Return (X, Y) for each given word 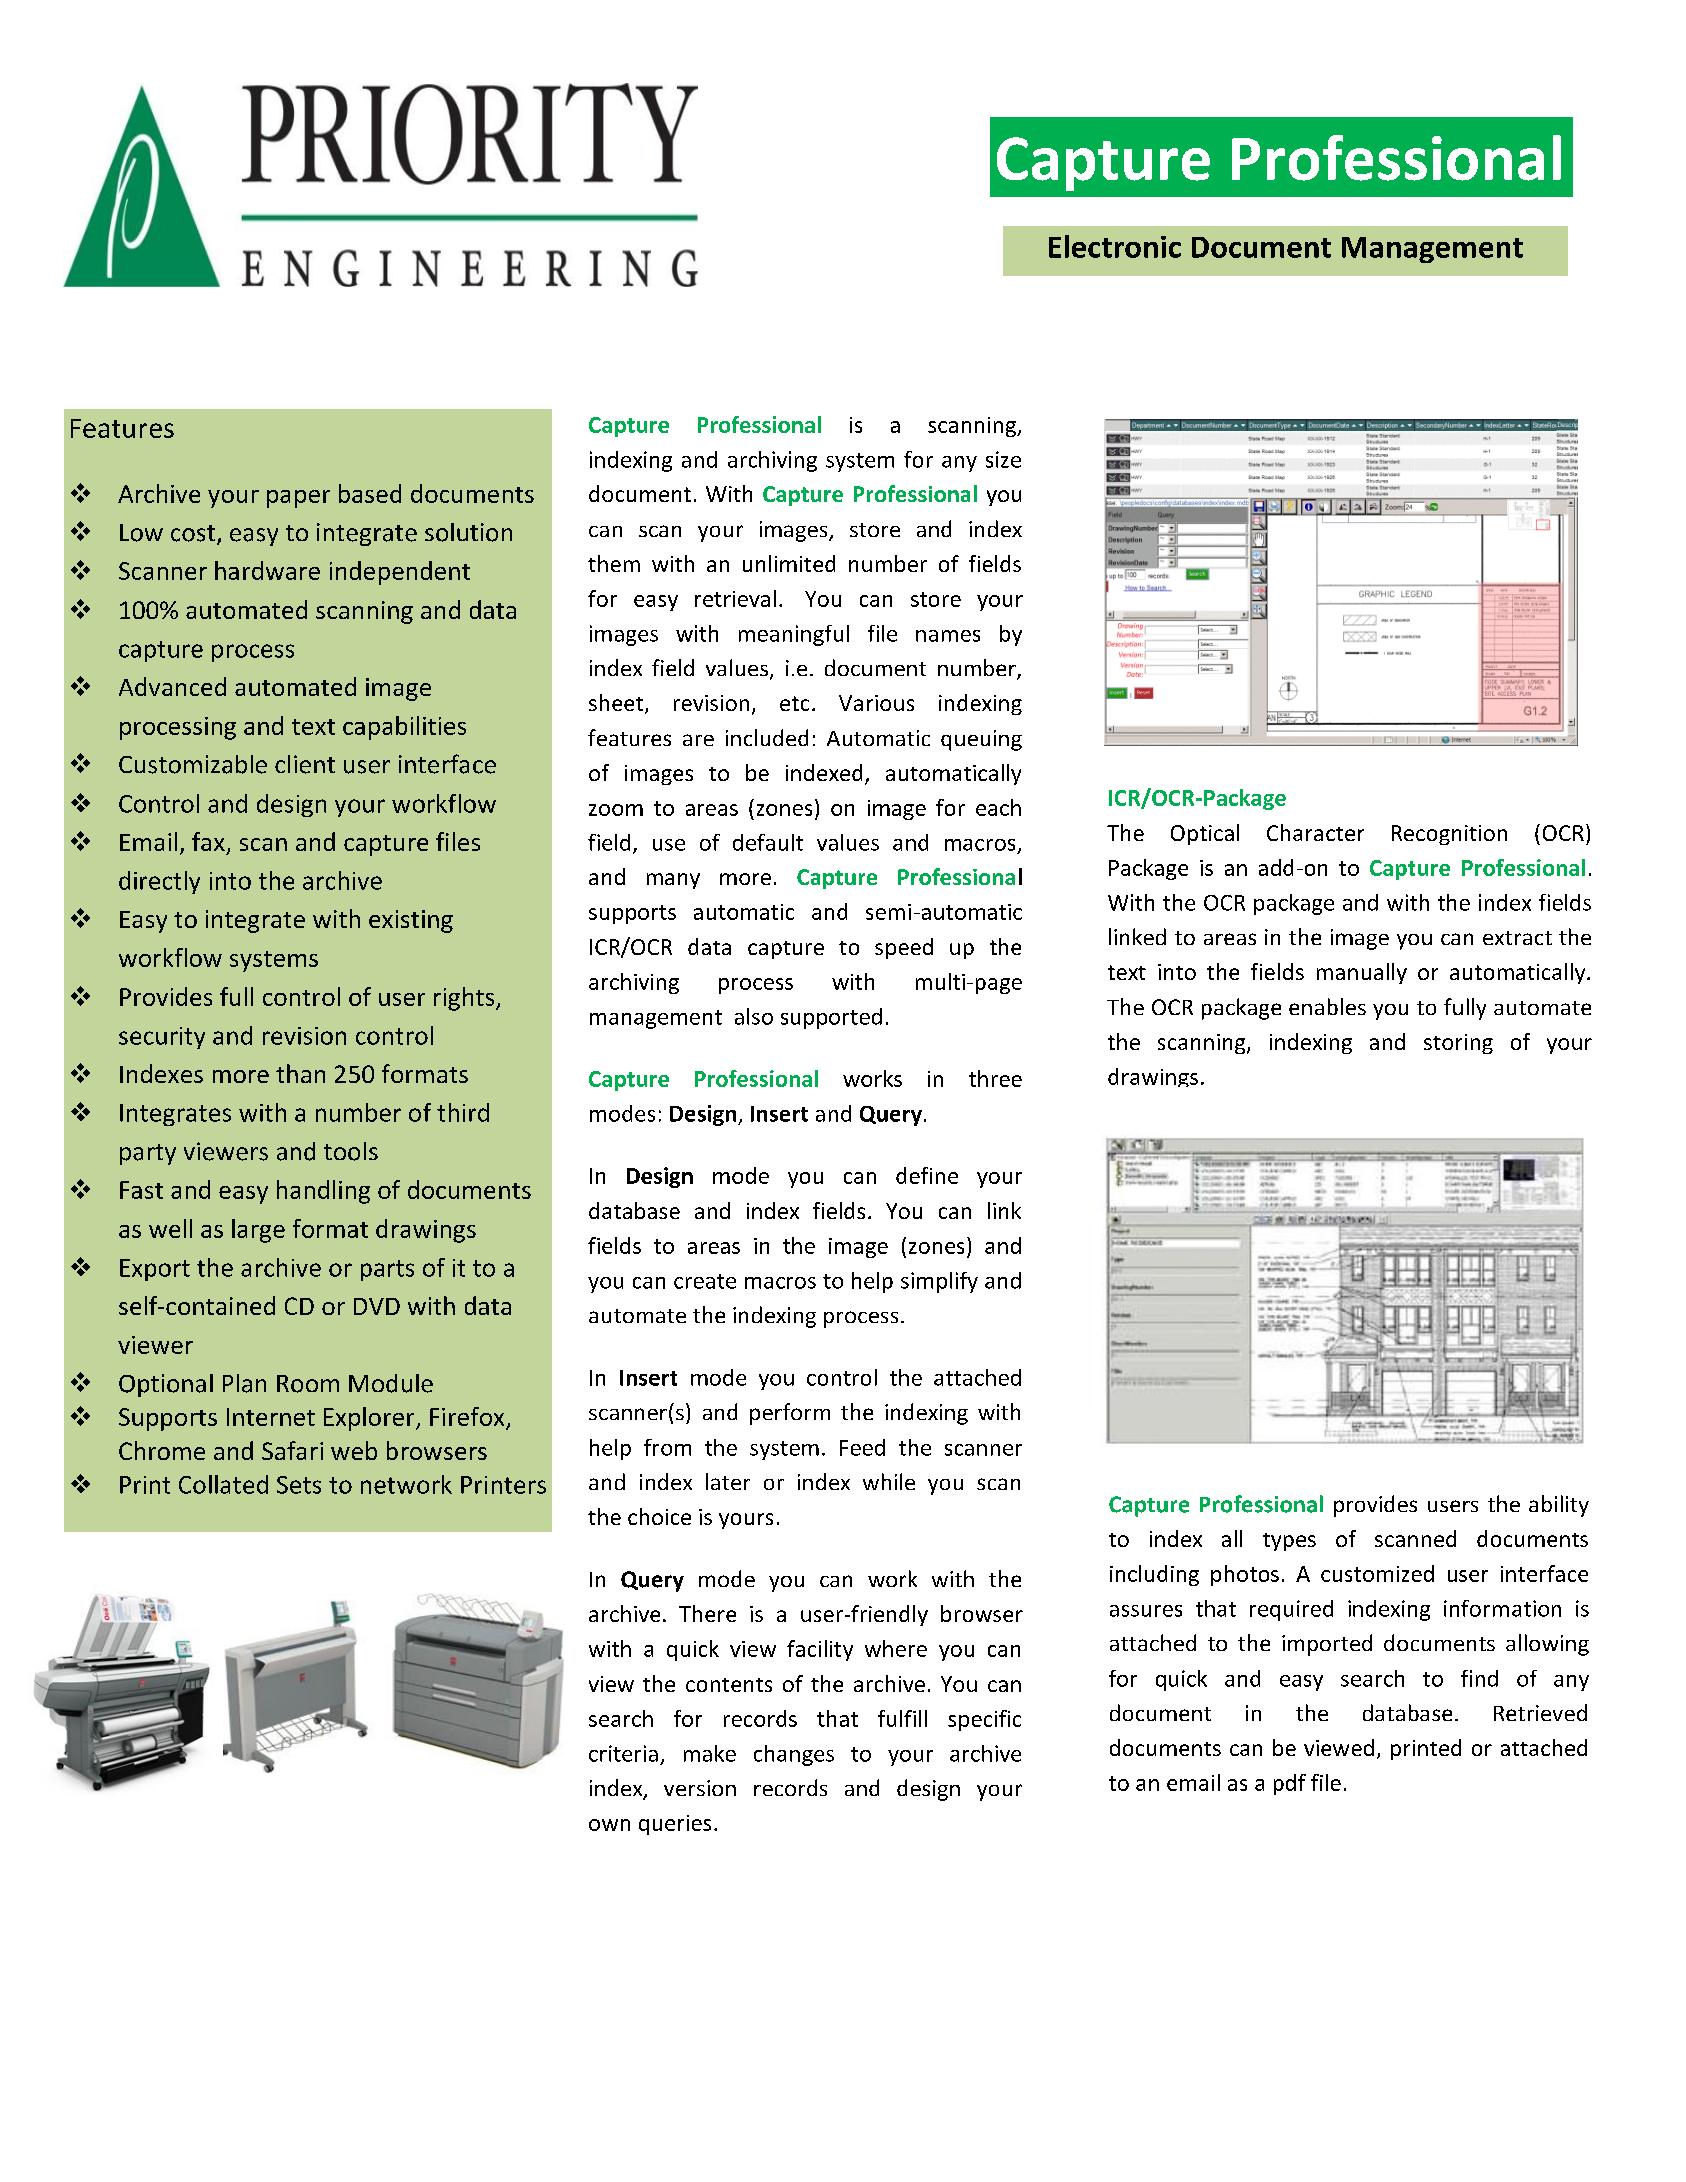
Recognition (1449, 835)
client (305, 764)
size (1003, 459)
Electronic (1115, 246)
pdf (1290, 1784)
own (609, 1825)
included (767, 737)
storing (1458, 1044)
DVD (377, 1306)
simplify (939, 1282)
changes (794, 1755)
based (370, 493)
